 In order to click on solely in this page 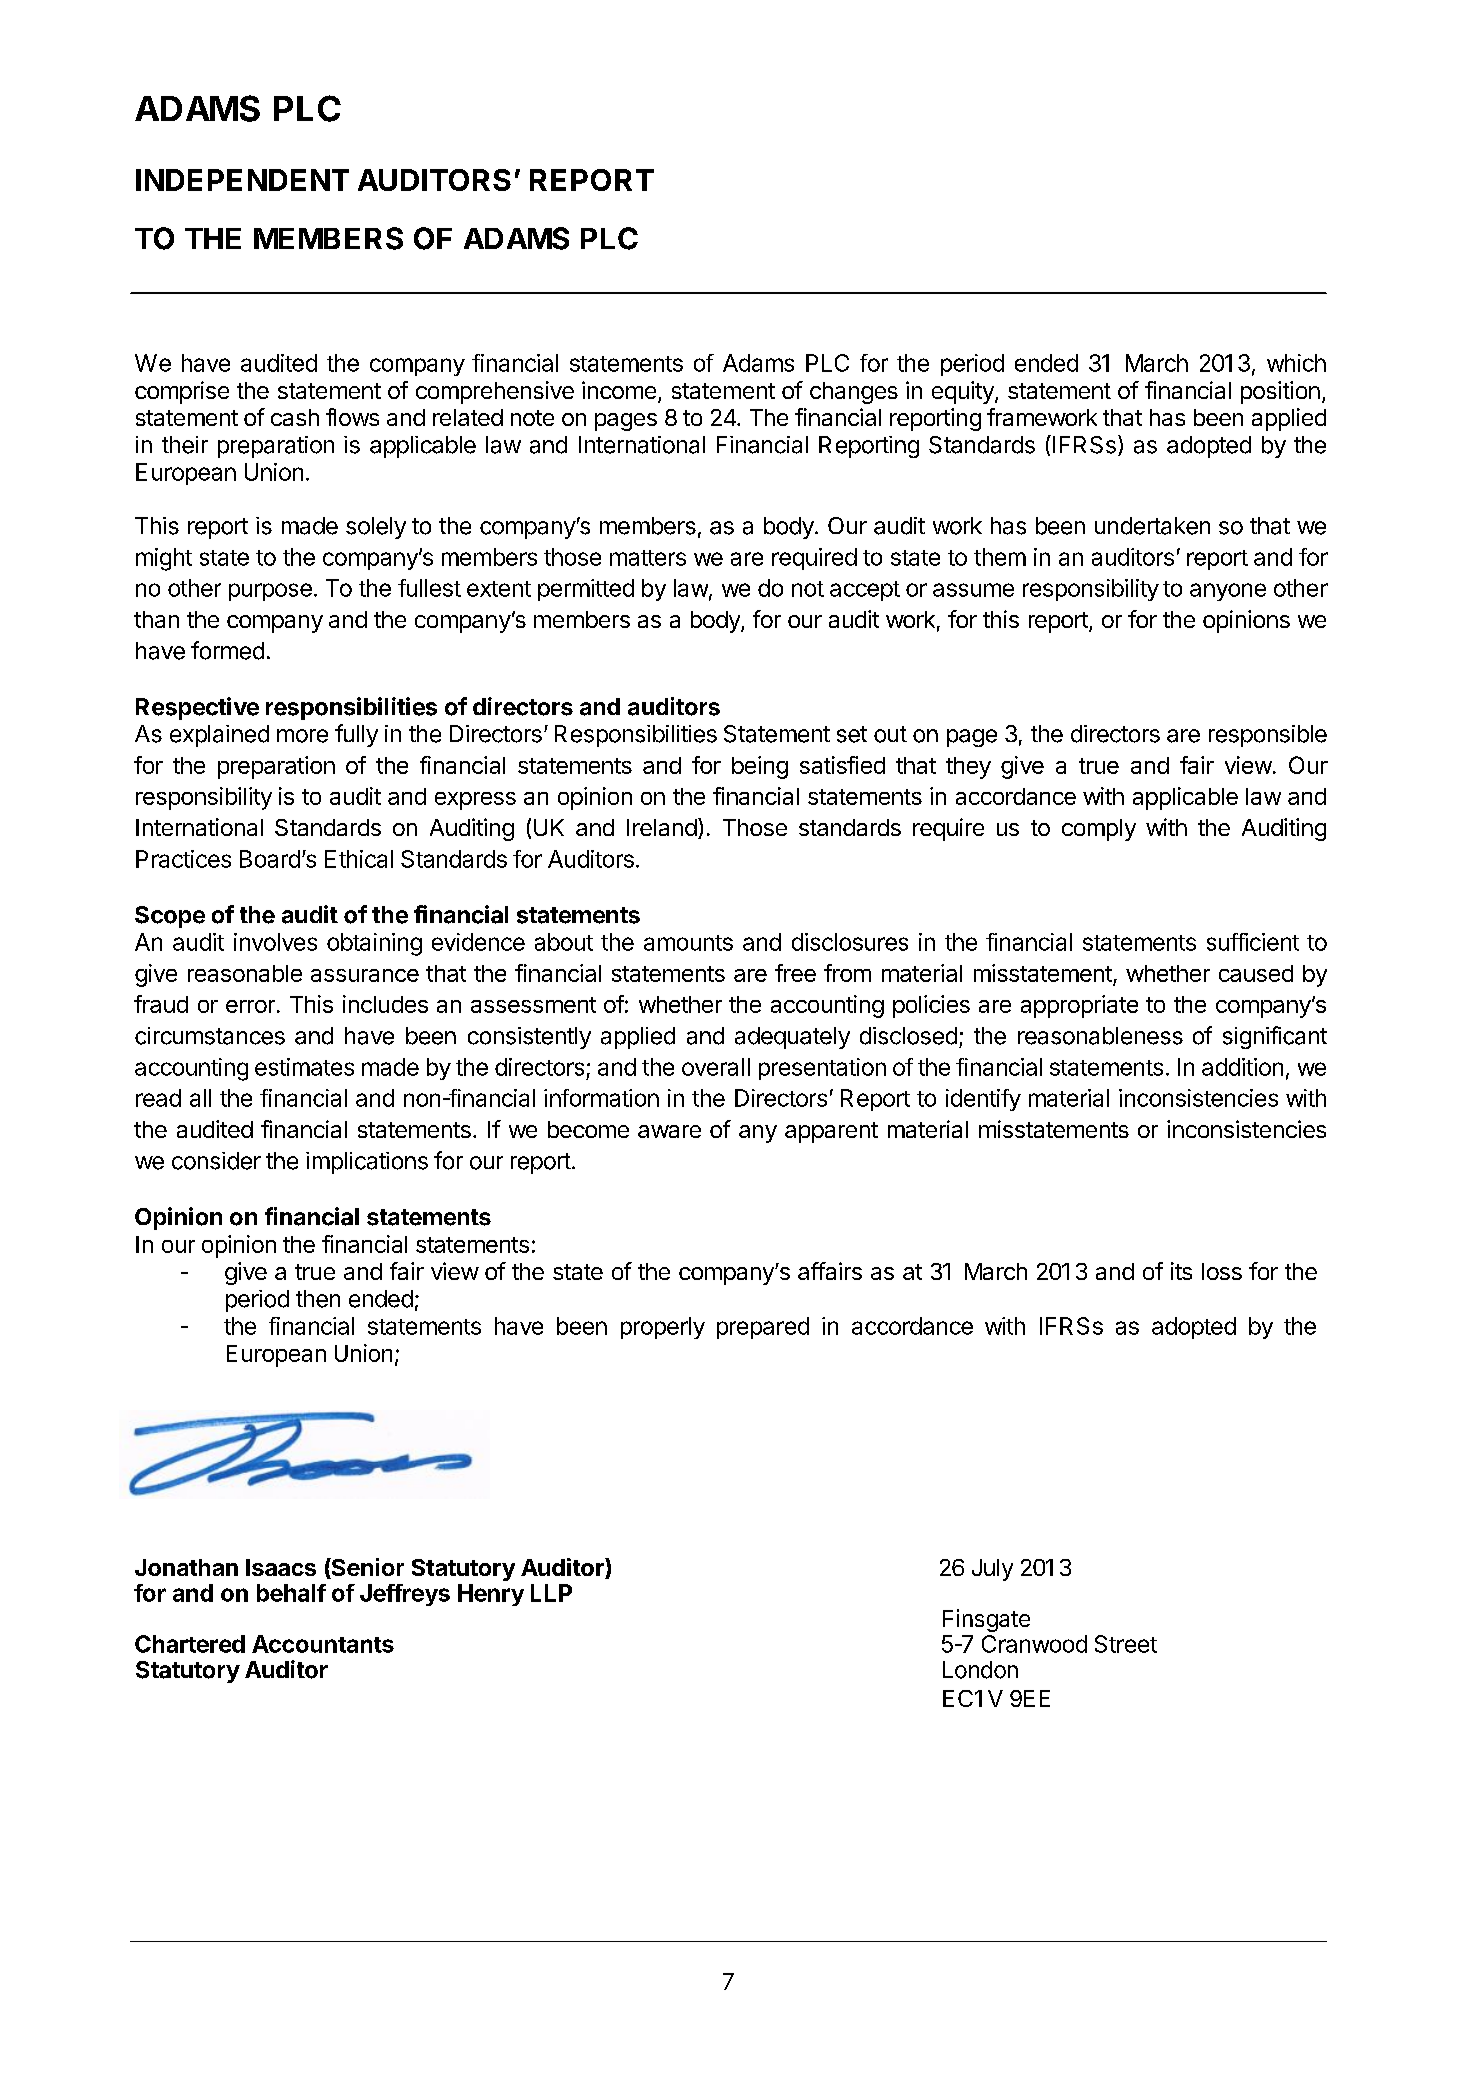, I will do `click(376, 528)`.
